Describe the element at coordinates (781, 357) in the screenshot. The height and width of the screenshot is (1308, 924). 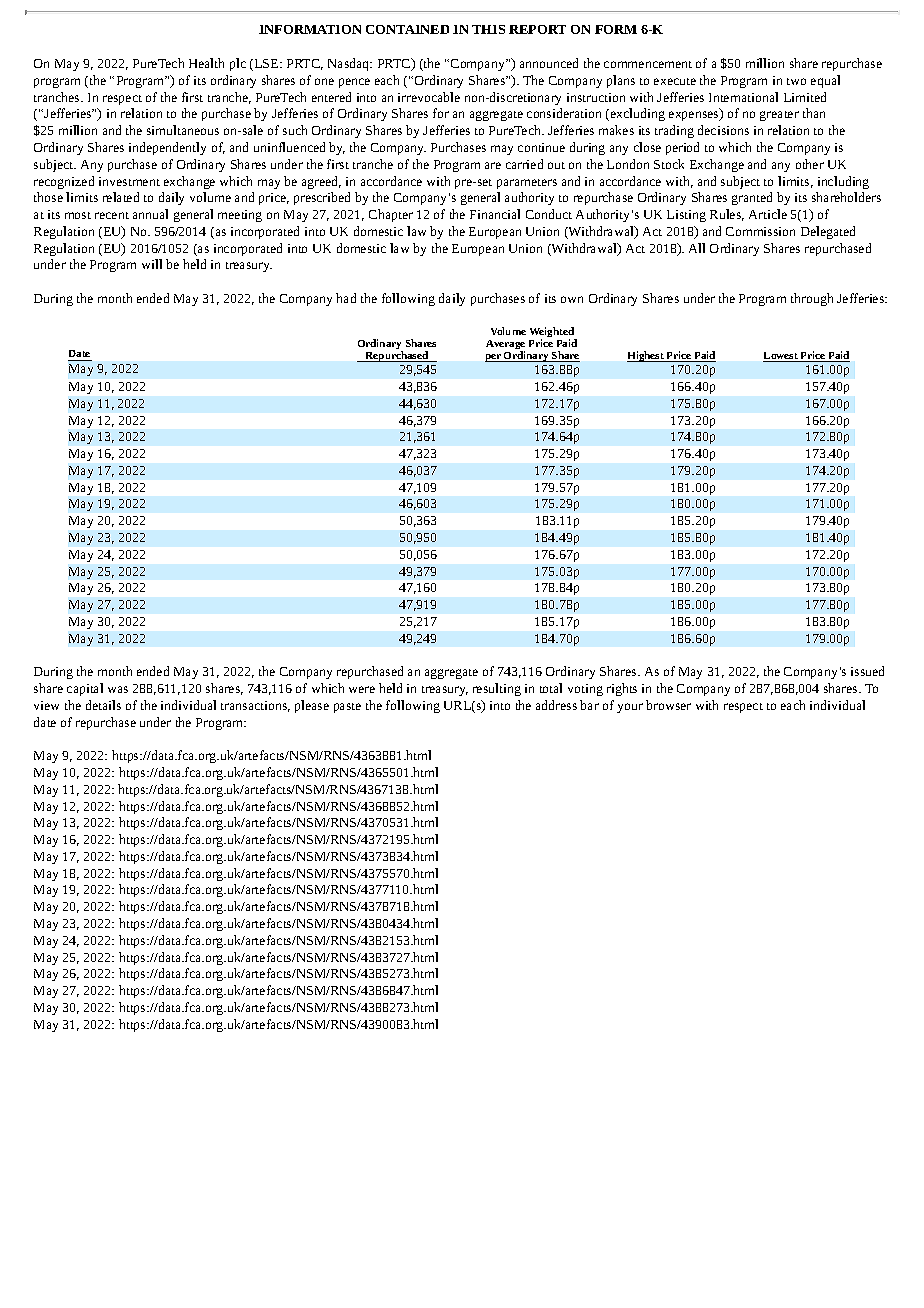
I see `Lowest` at that location.
